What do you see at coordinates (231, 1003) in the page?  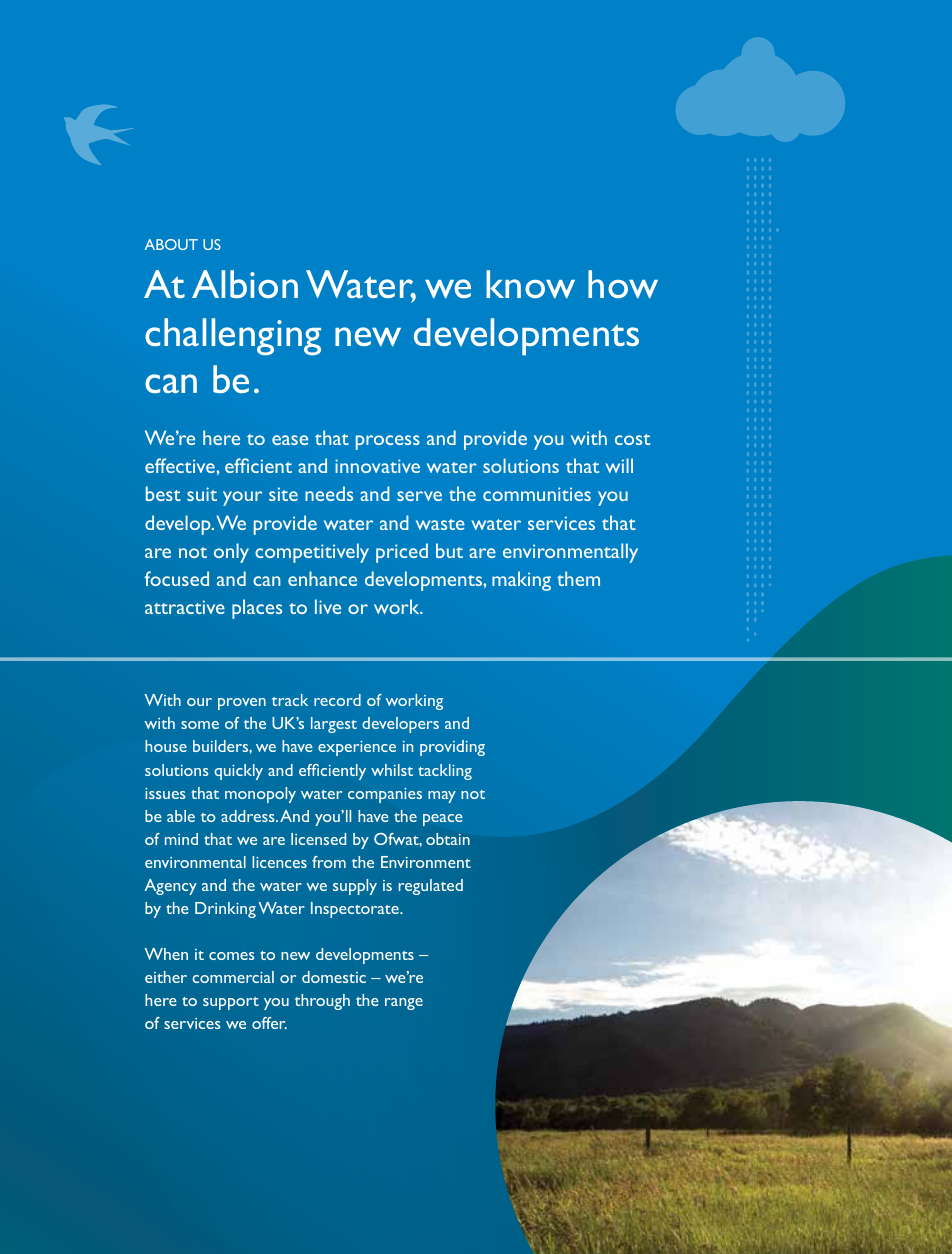 I see `support` at bounding box center [231, 1003].
